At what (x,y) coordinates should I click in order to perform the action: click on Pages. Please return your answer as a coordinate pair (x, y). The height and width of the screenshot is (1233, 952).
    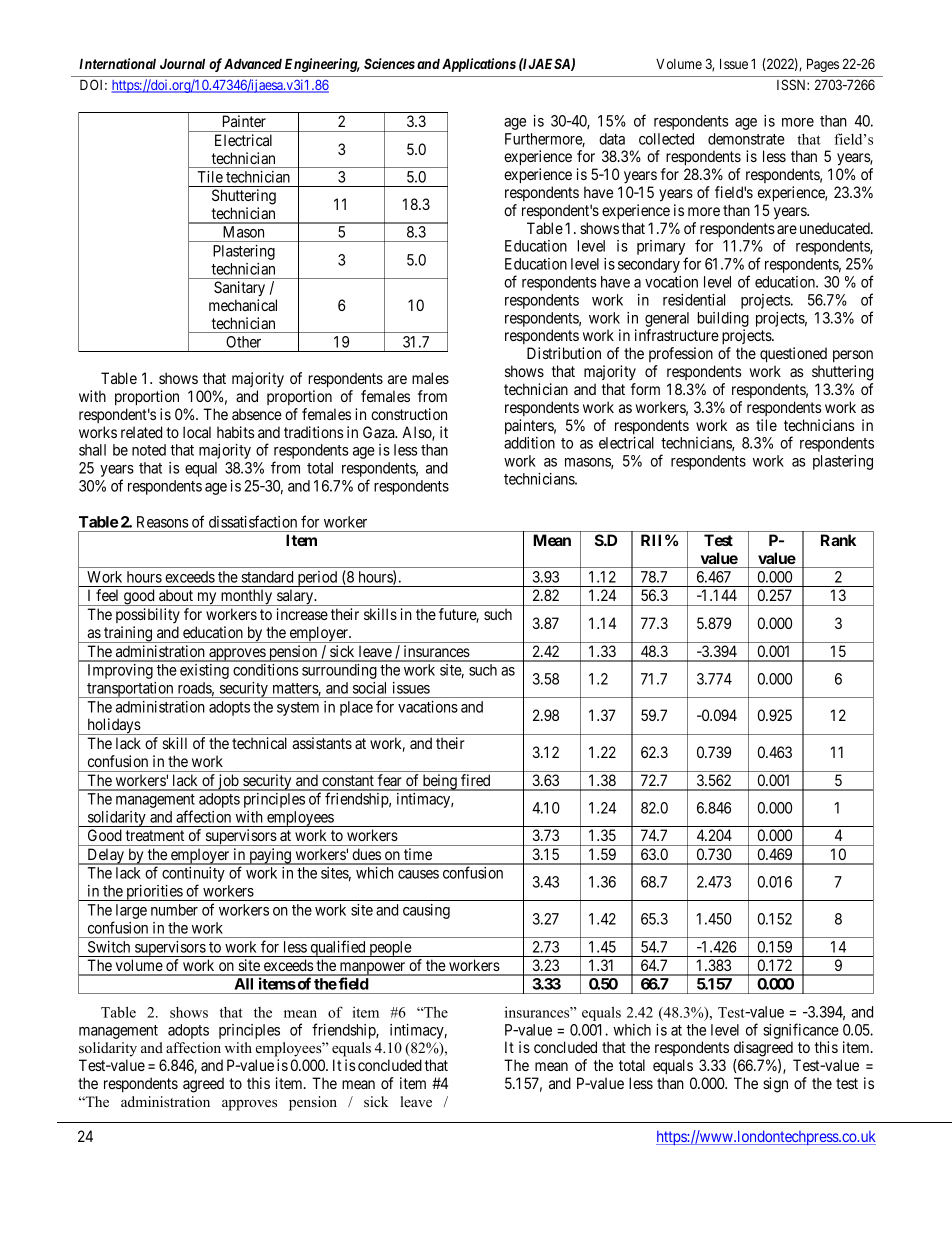
    Looking at the image, I should click on (823, 65).
